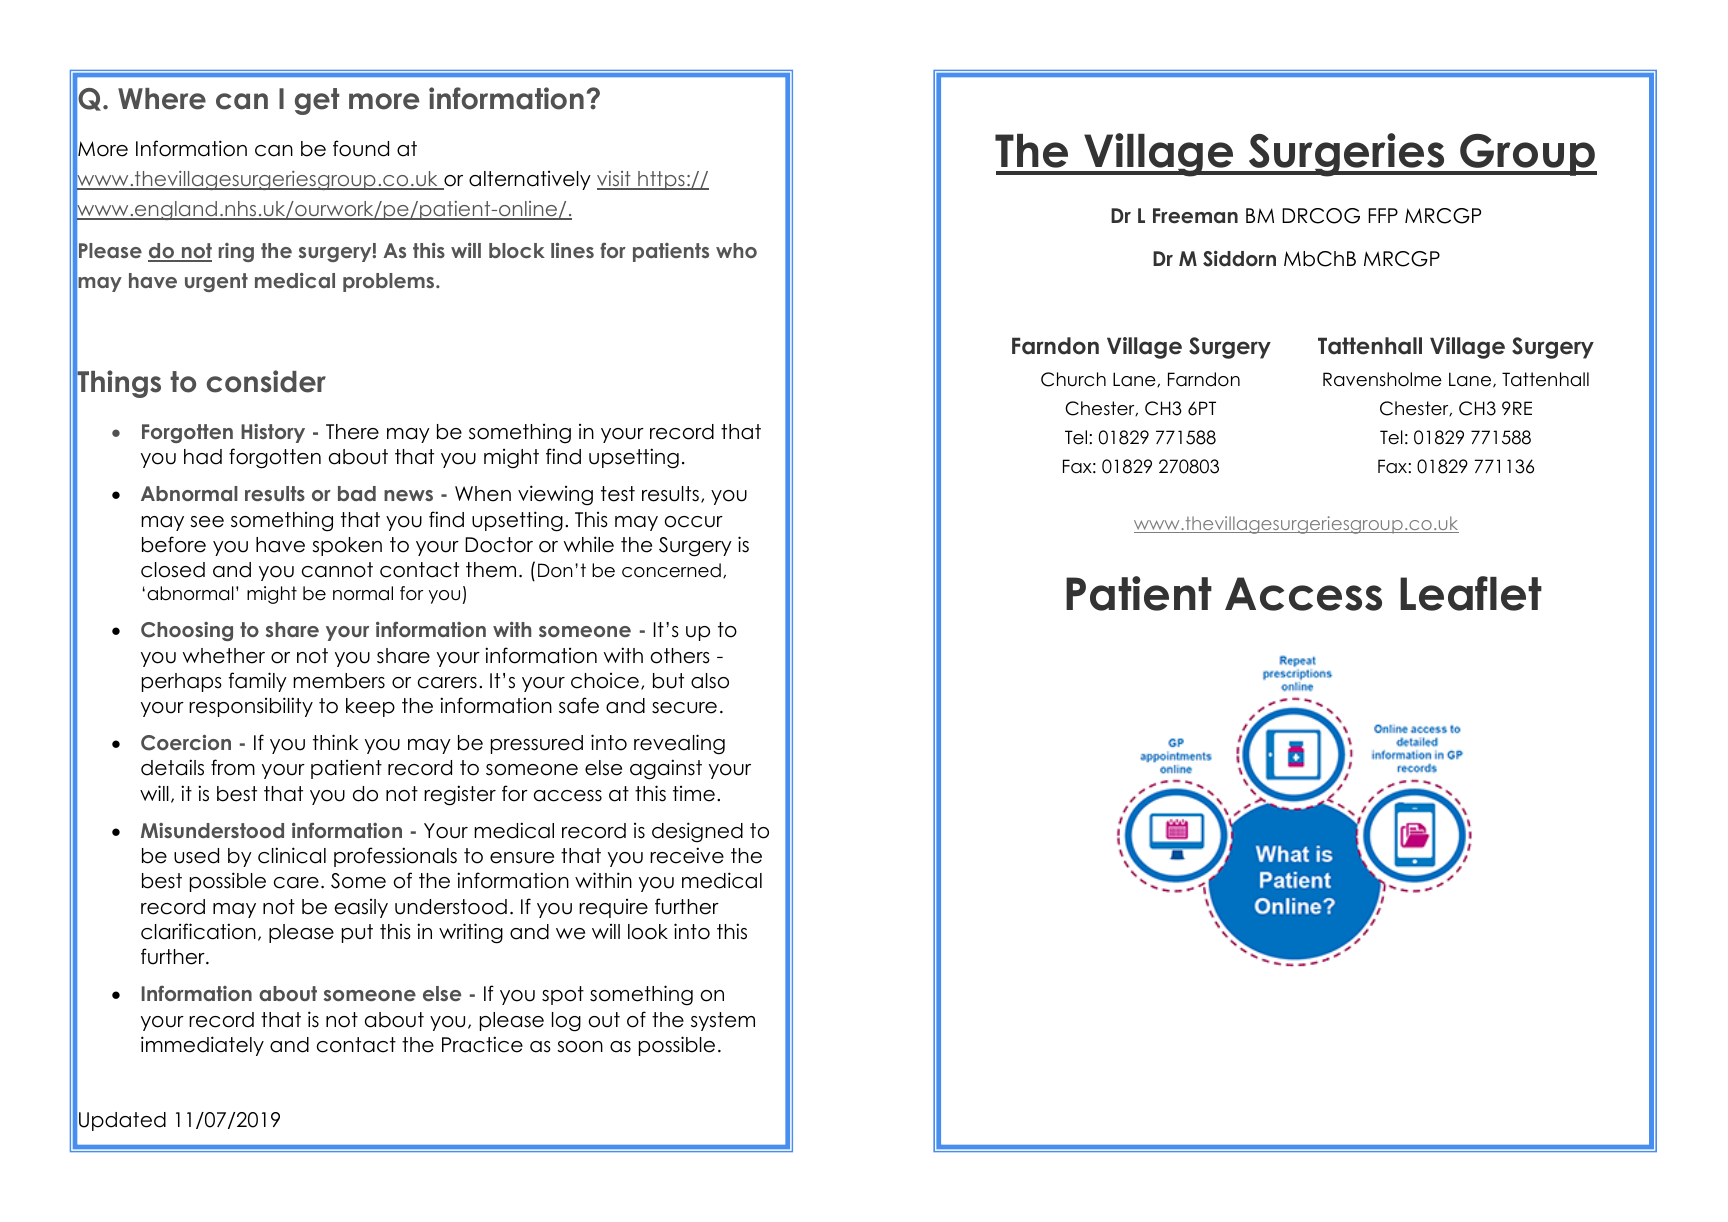 This document has height=1222, width=1728. What do you see at coordinates (710, 681) in the document?
I see `also` at bounding box center [710, 681].
